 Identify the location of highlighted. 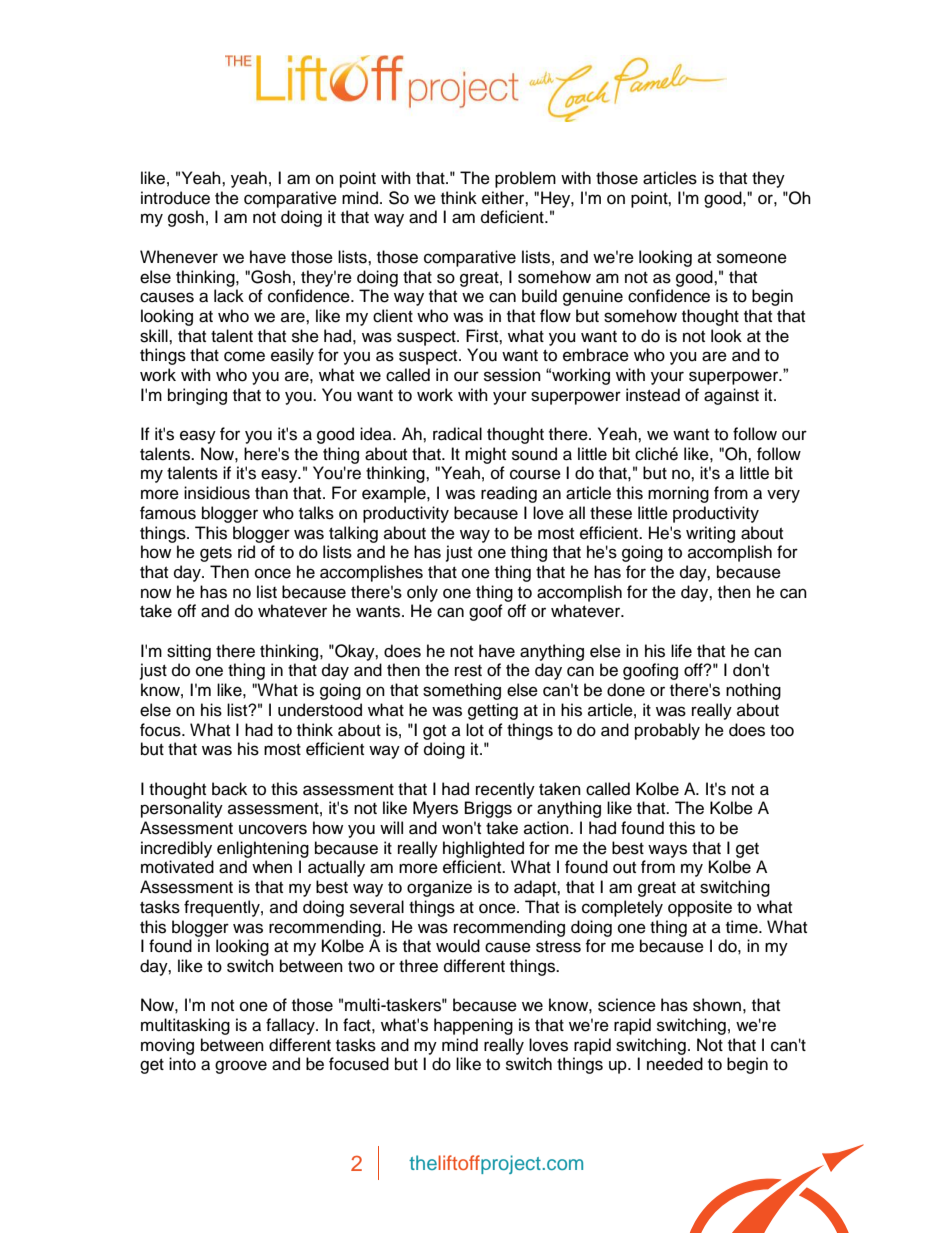
(483, 849).
